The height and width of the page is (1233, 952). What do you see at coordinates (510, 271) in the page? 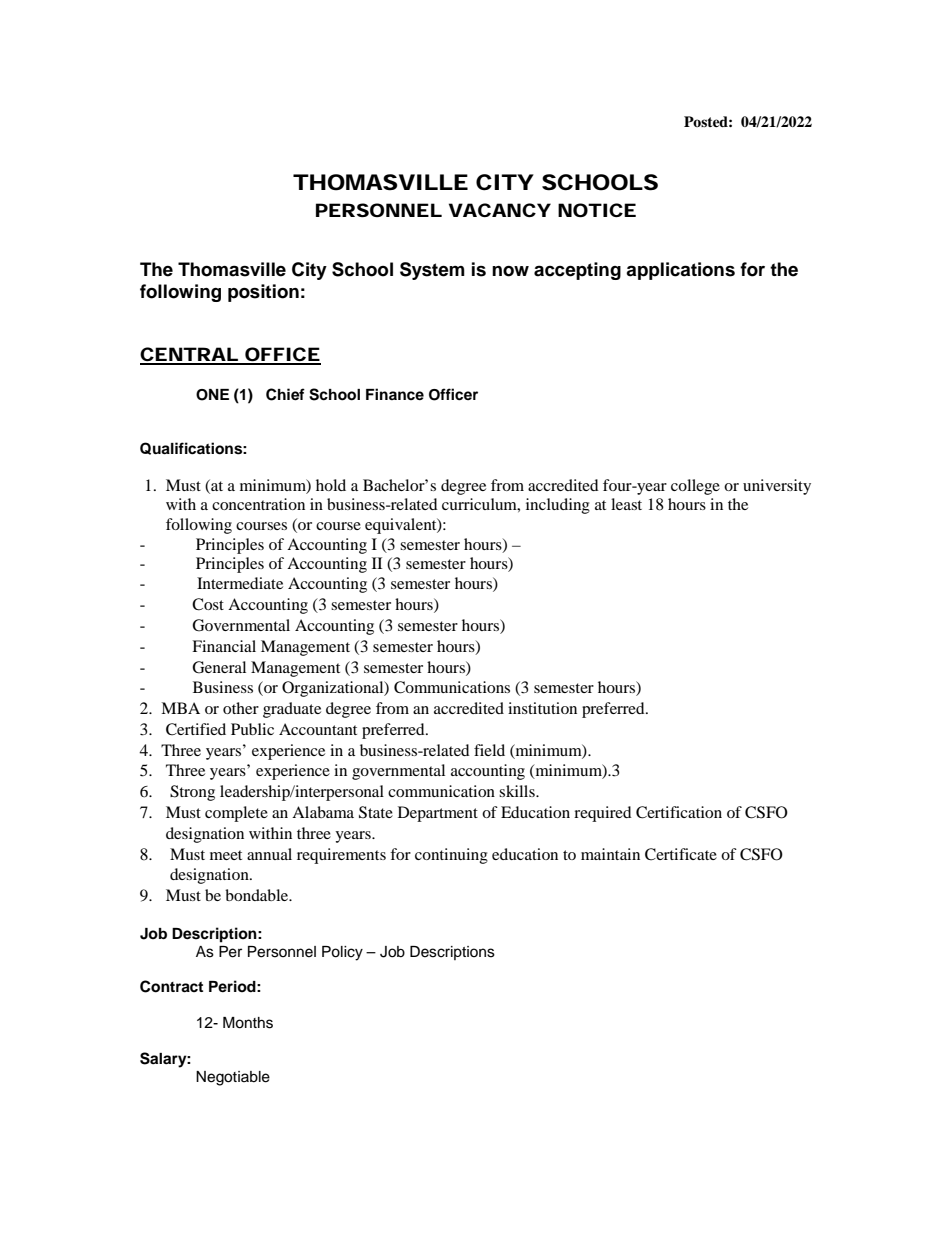
I see `now` at bounding box center [510, 271].
